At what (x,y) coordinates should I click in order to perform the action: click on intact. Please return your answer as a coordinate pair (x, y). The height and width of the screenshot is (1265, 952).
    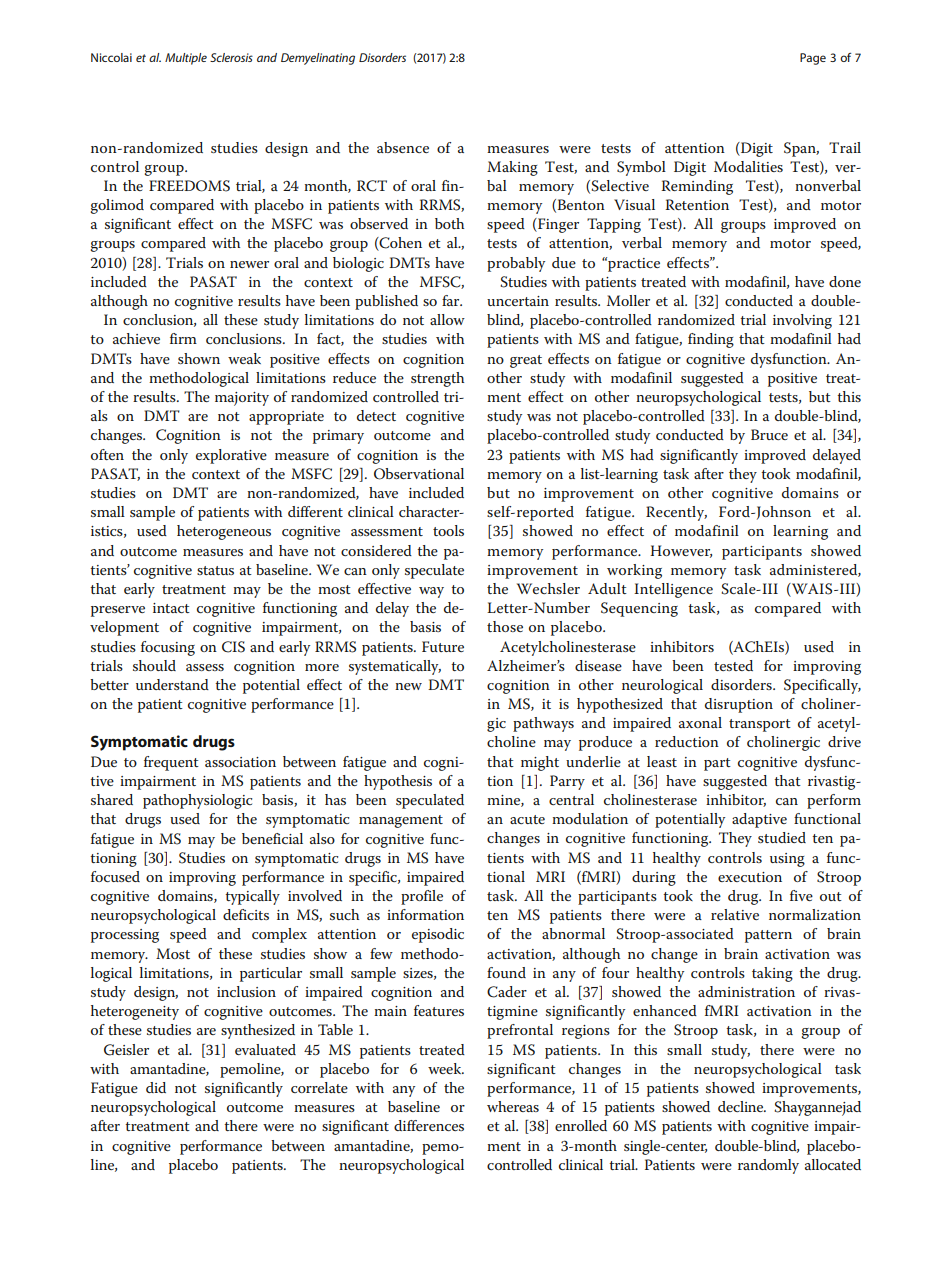
    Looking at the image, I should click on (171, 608).
